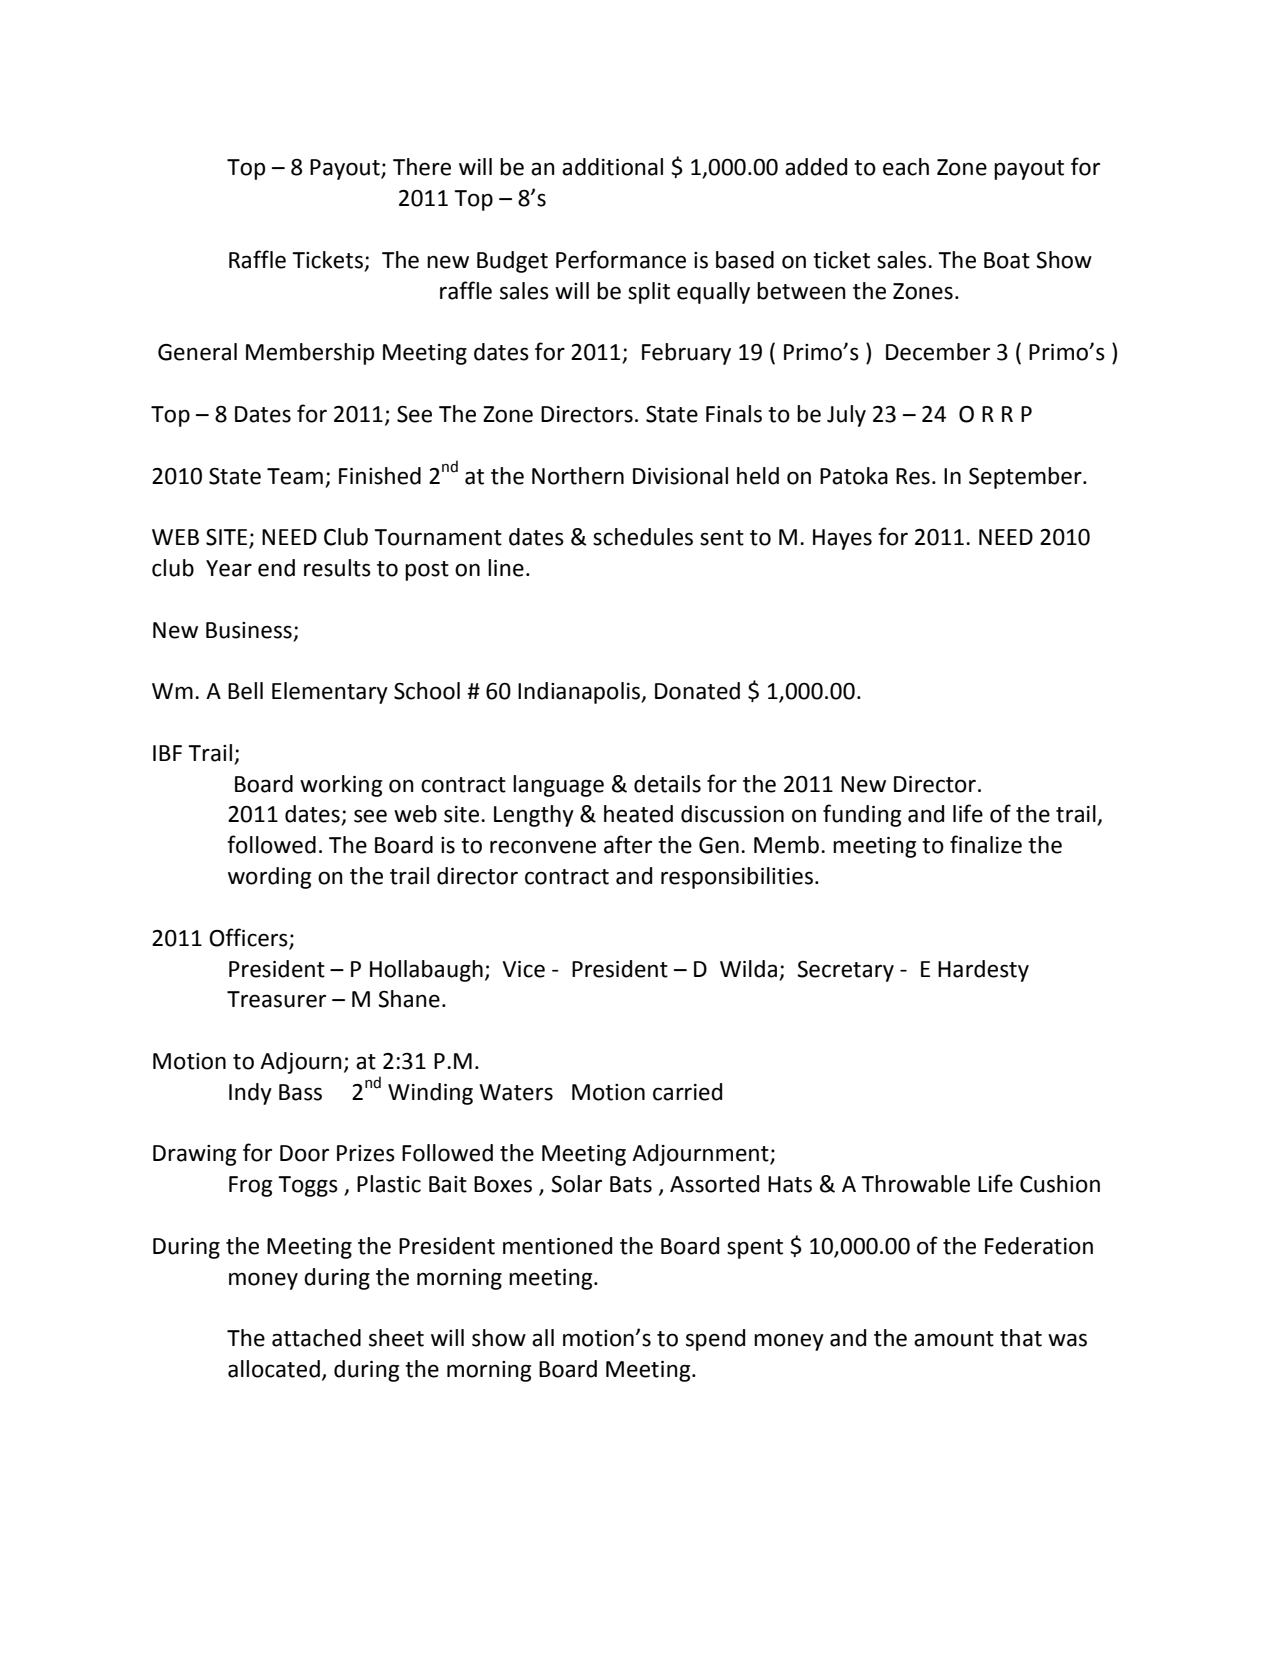 The image size is (1288, 1666). What do you see at coordinates (578, 476) in the page?
I see `Northern` at bounding box center [578, 476].
